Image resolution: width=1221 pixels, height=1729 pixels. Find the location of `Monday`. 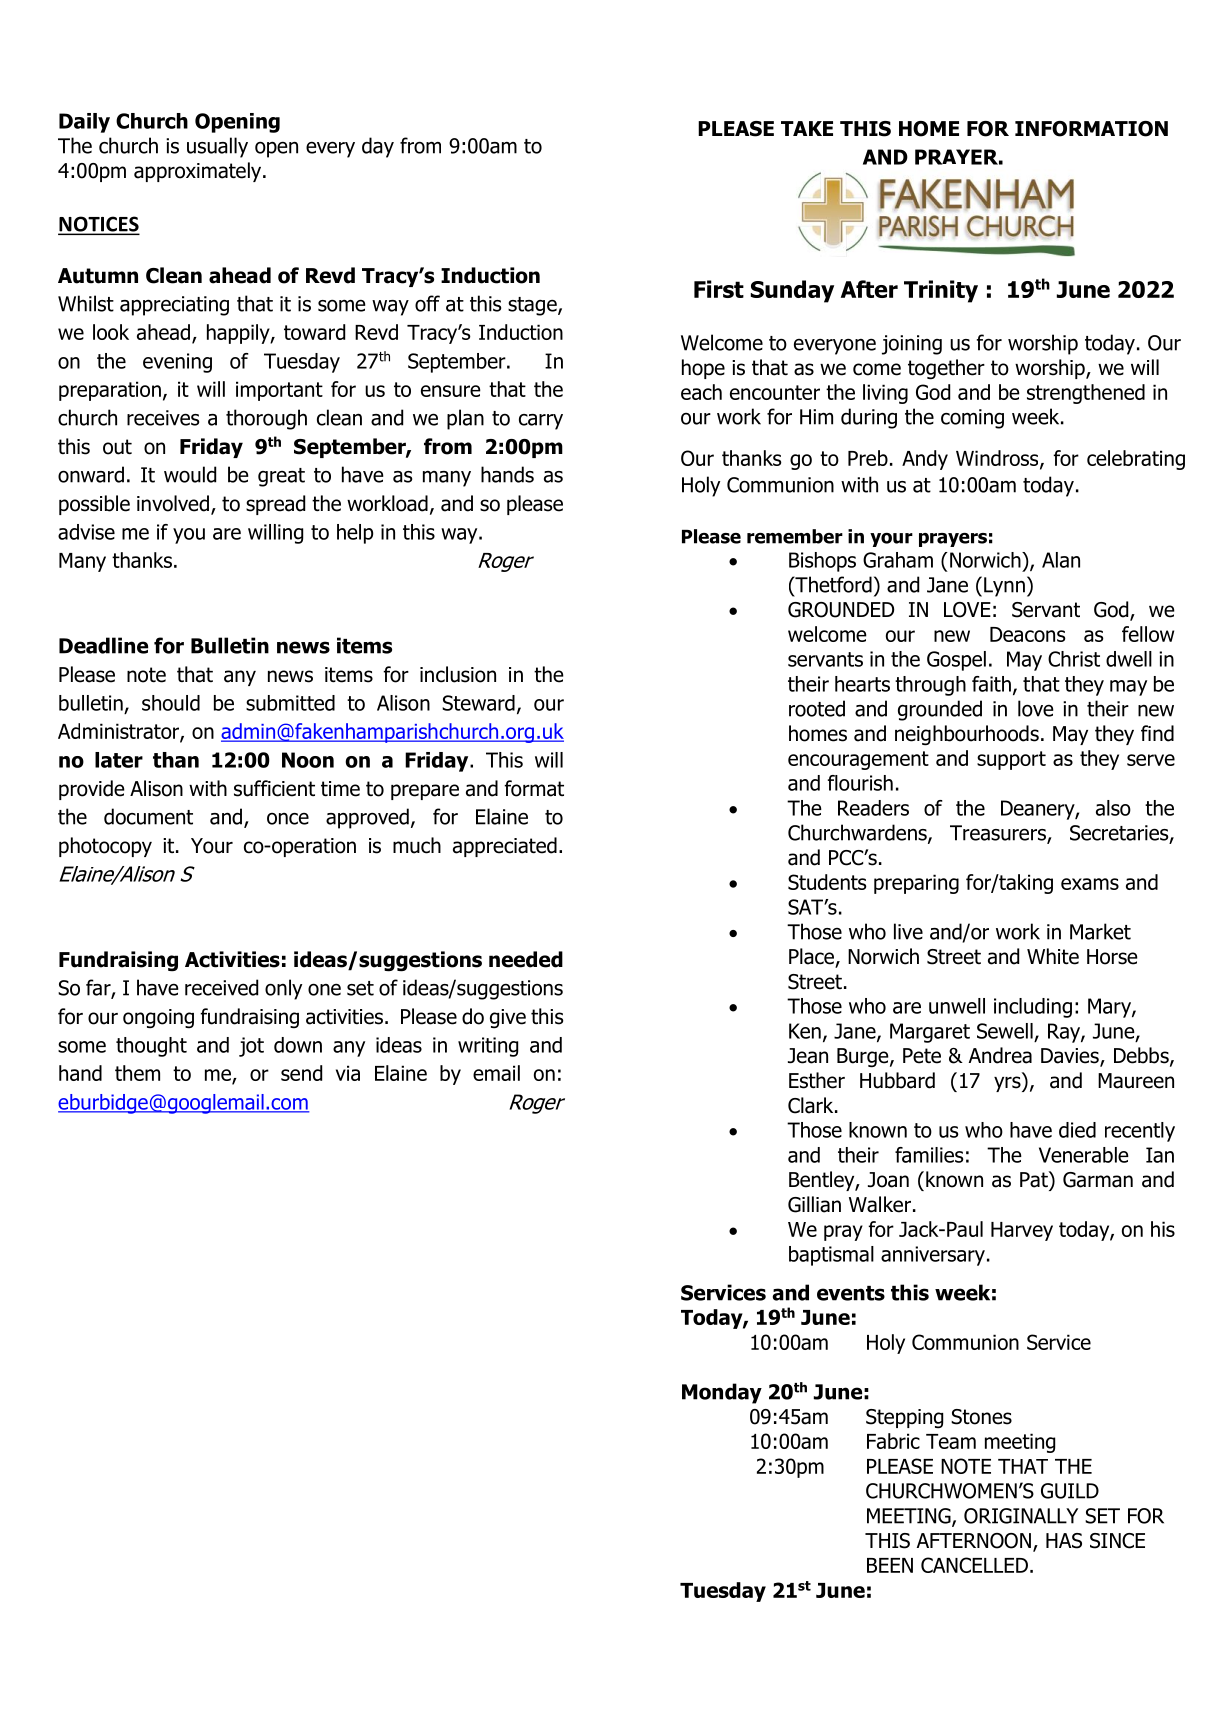

Monday is located at coordinates (722, 1393).
